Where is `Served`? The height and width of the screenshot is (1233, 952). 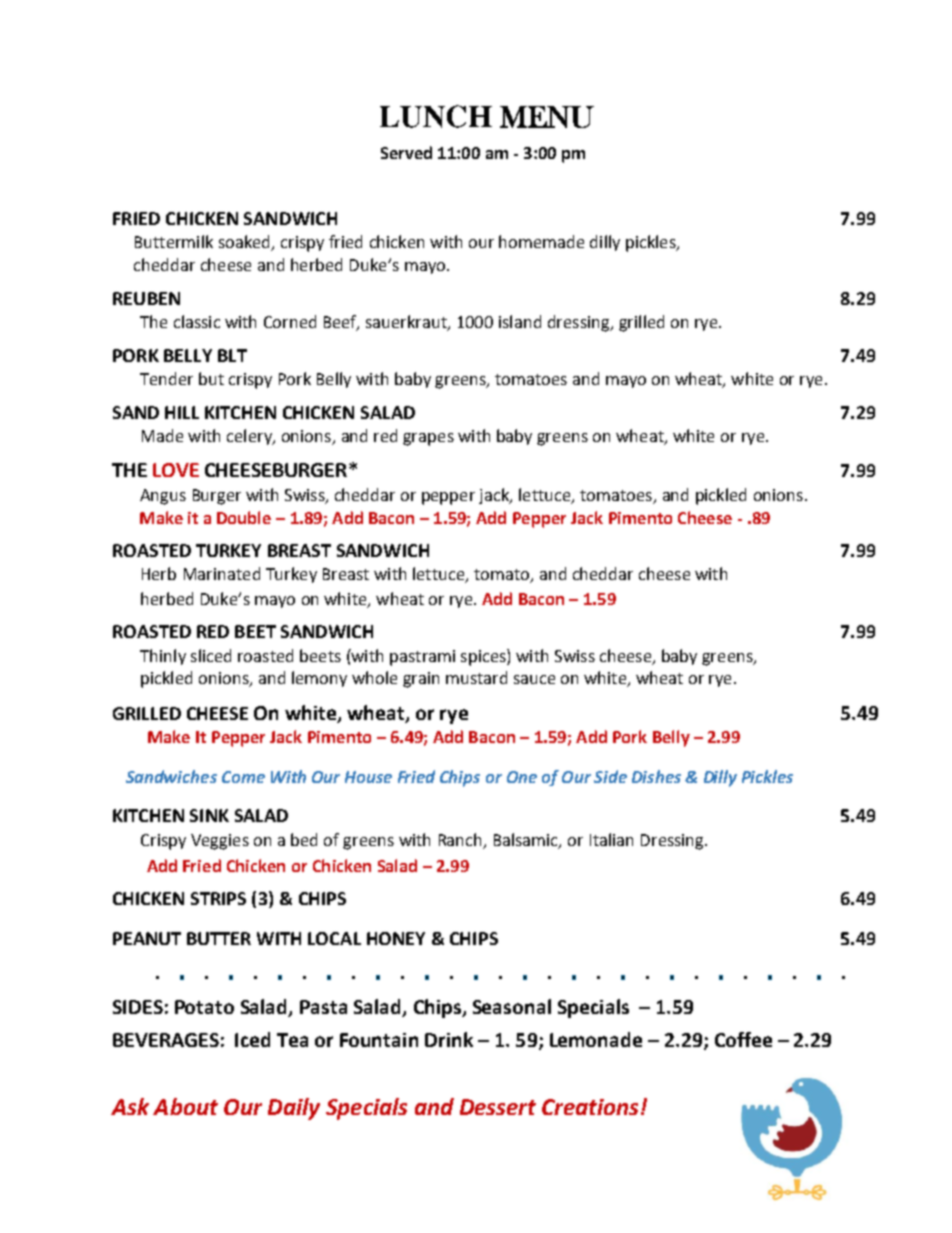 Served is located at coordinates (406, 152).
